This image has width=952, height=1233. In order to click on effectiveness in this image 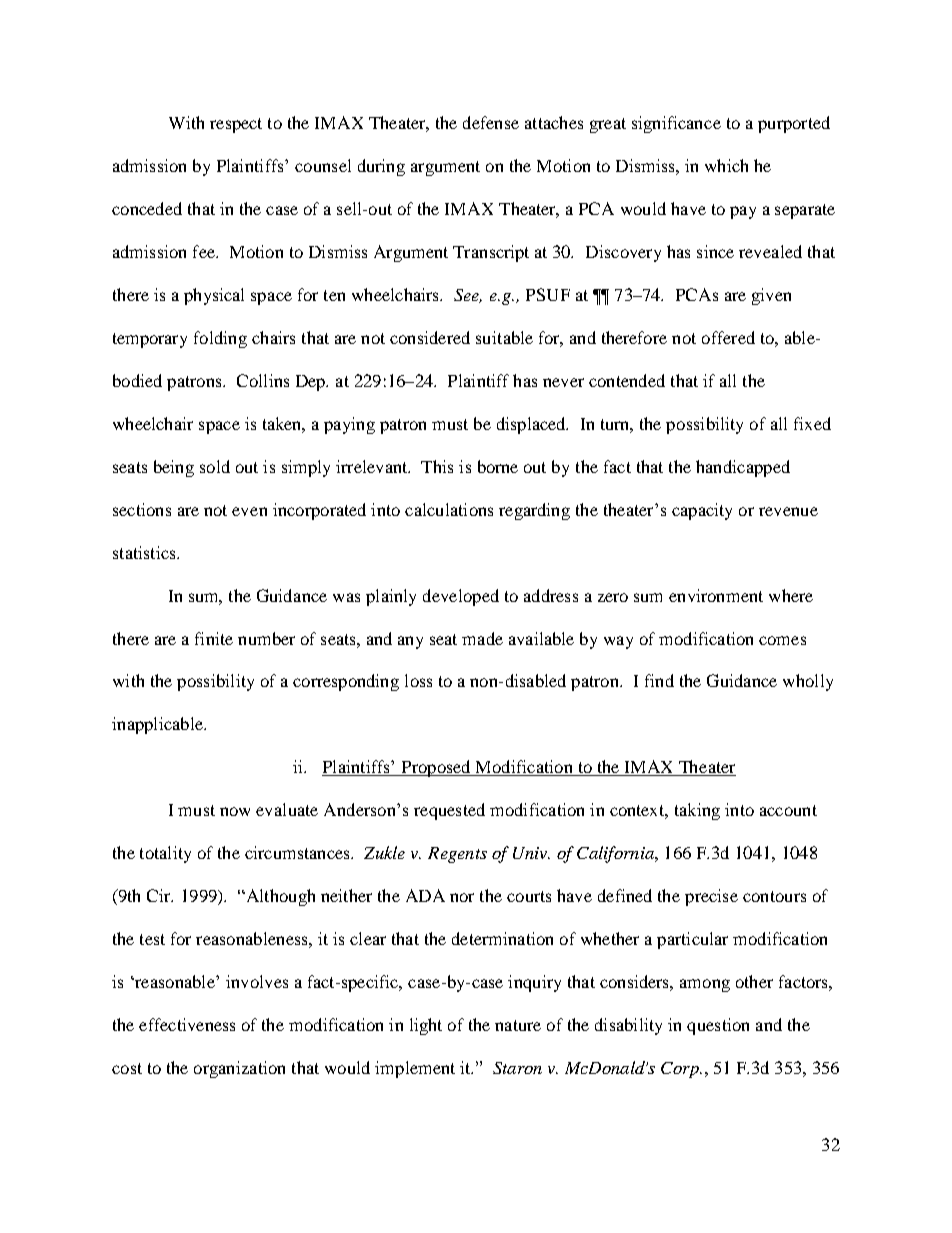, I will do `click(187, 1024)`.
